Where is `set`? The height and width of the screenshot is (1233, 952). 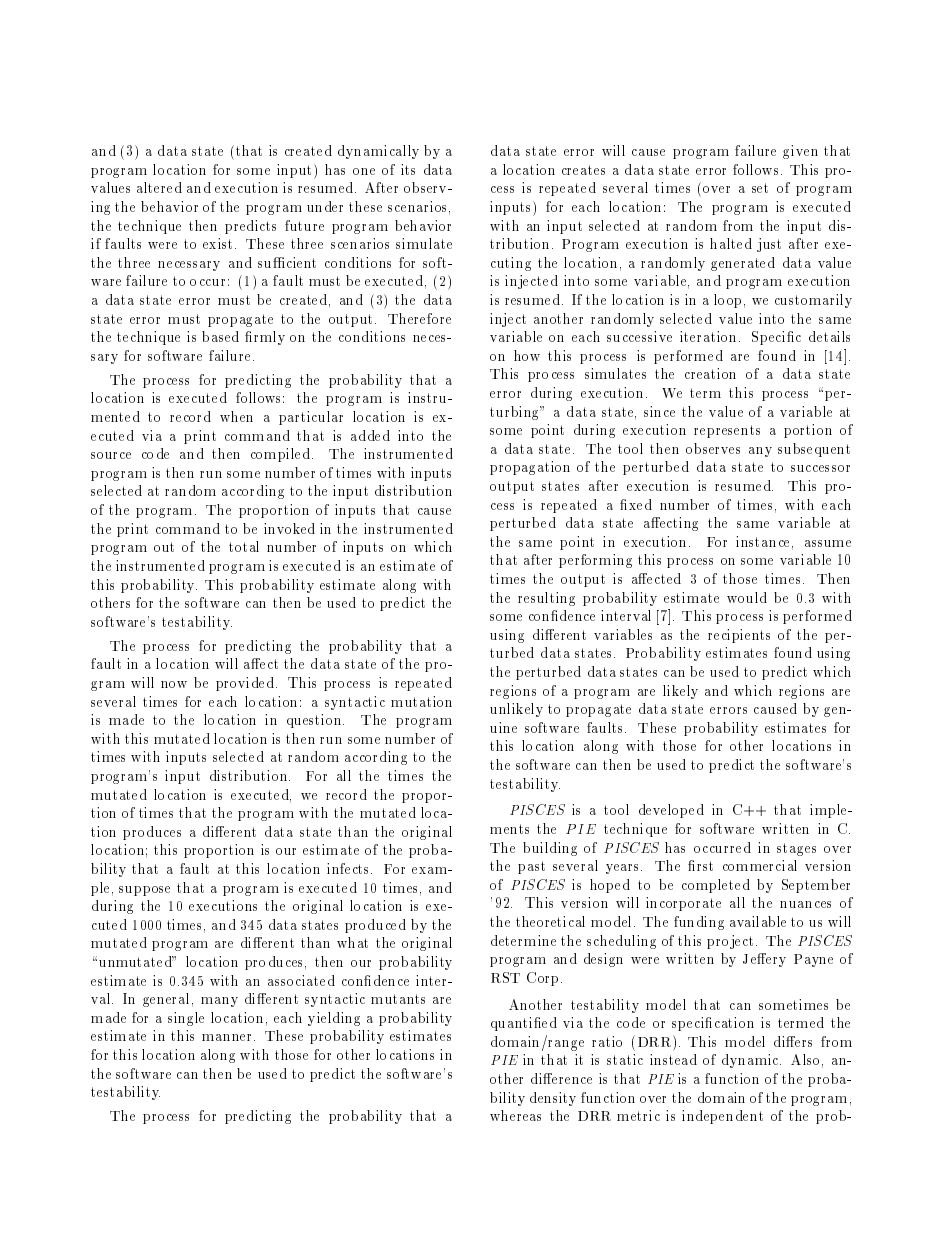
set is located at coordinates (760, 188).
